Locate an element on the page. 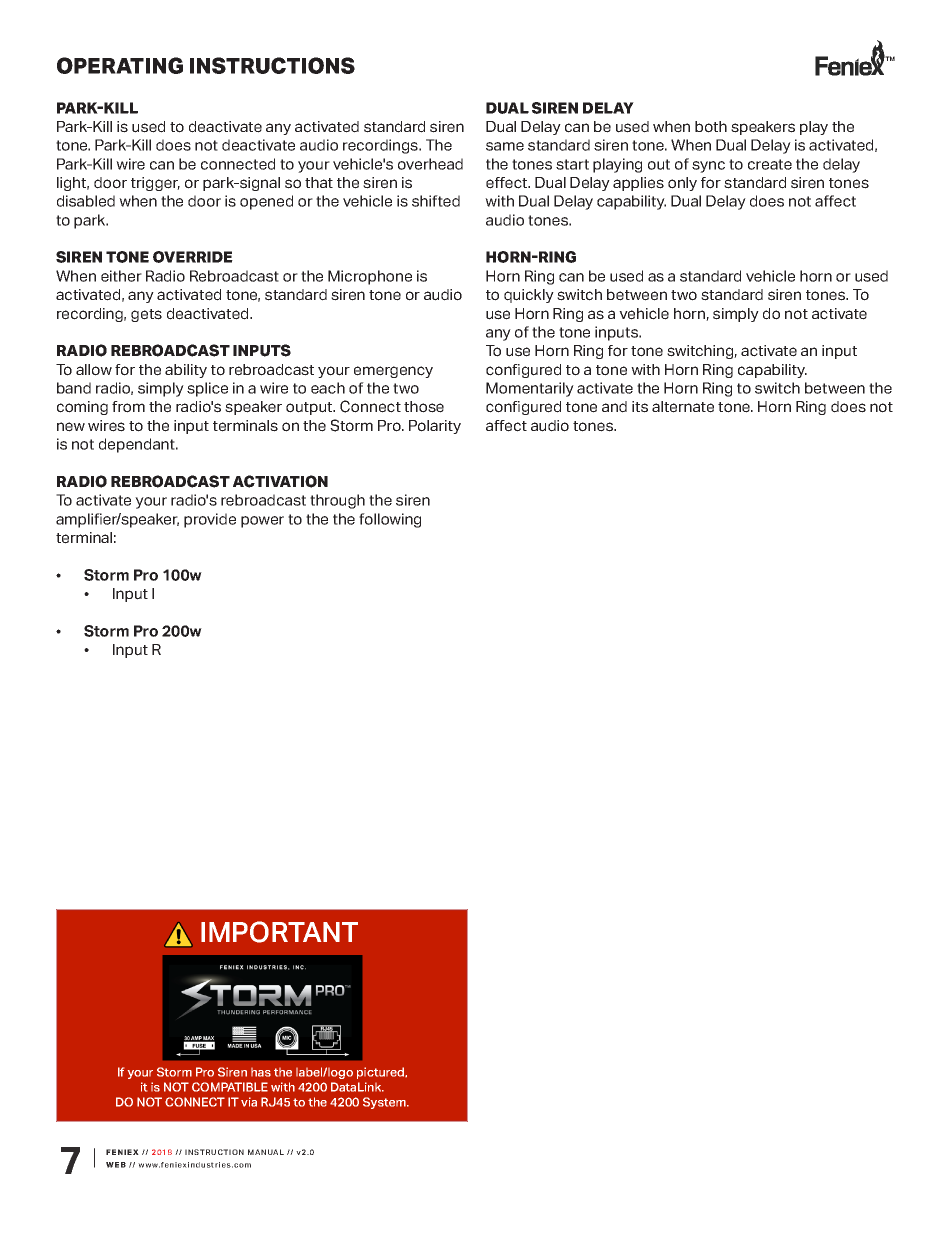 This document has height=1233, width=952. alternate is located at coordinates (683, 407).
